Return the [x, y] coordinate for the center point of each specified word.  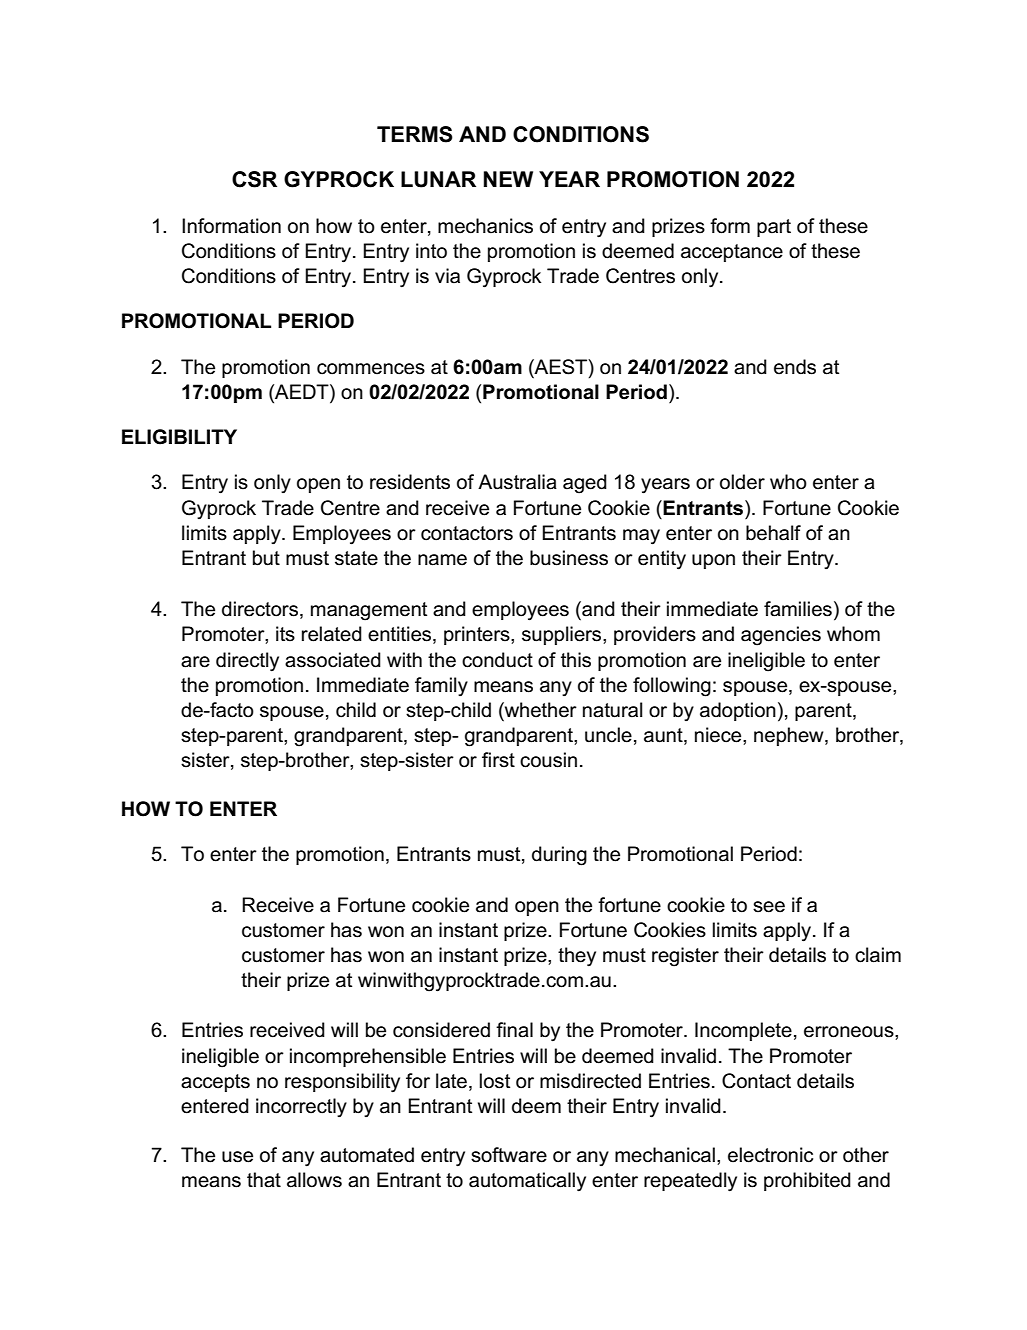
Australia [517, 482]
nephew [790, 736]
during [559, 856]
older [742, 482]
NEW [508, 179]
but [266, 558]
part [774, 228]
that [264, 1180]
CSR [254, 179]
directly [247, 662]
